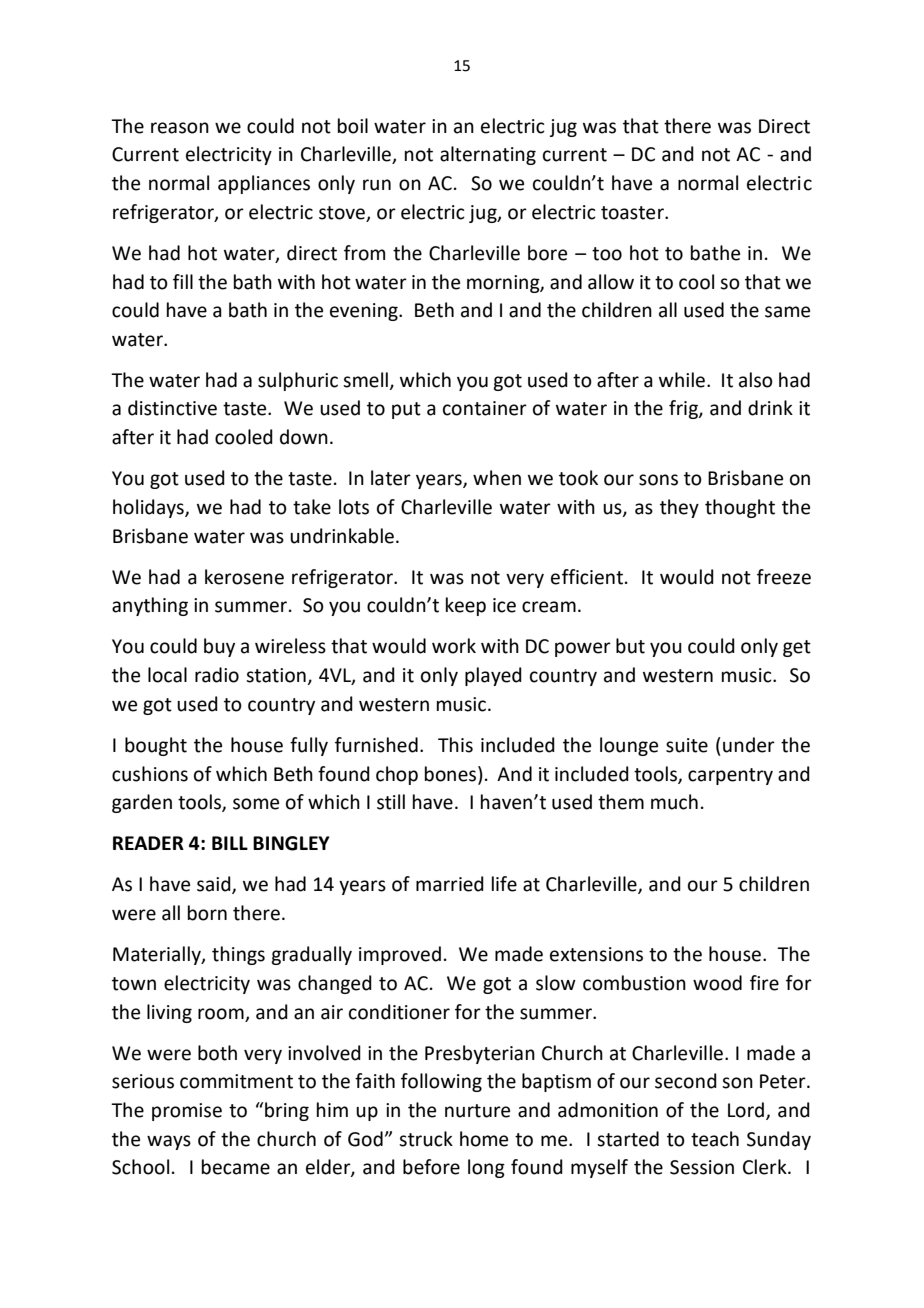 Image resolution: width=924 pixels, height=1308 pixels. Describe the element at coordinates (180, 128) in the screenshot. I see `reason` at that location.
